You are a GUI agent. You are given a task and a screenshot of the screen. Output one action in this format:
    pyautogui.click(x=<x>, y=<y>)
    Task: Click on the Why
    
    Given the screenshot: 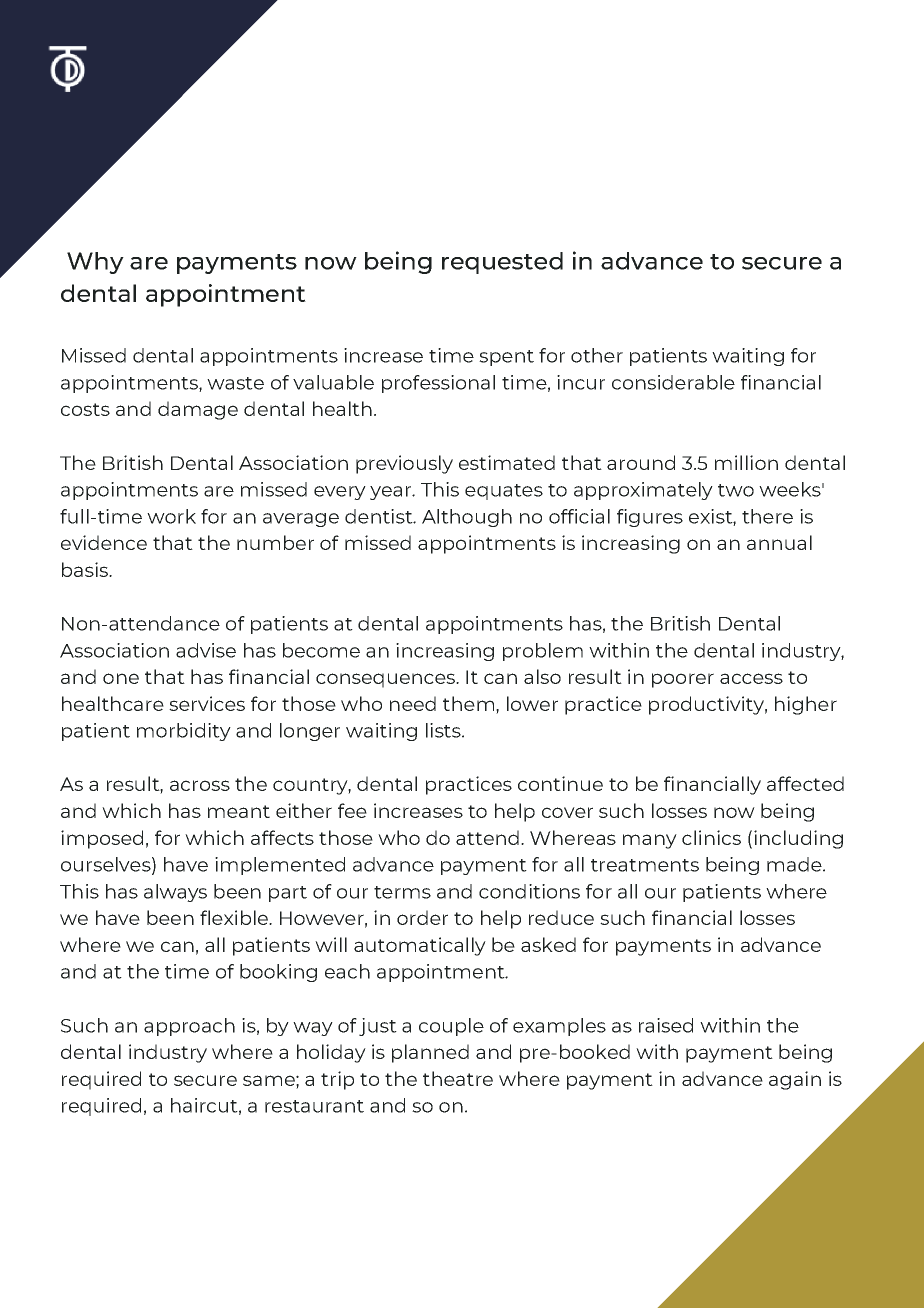 What is the action you would take?
    pyautogui.click(x=95, y=263)
